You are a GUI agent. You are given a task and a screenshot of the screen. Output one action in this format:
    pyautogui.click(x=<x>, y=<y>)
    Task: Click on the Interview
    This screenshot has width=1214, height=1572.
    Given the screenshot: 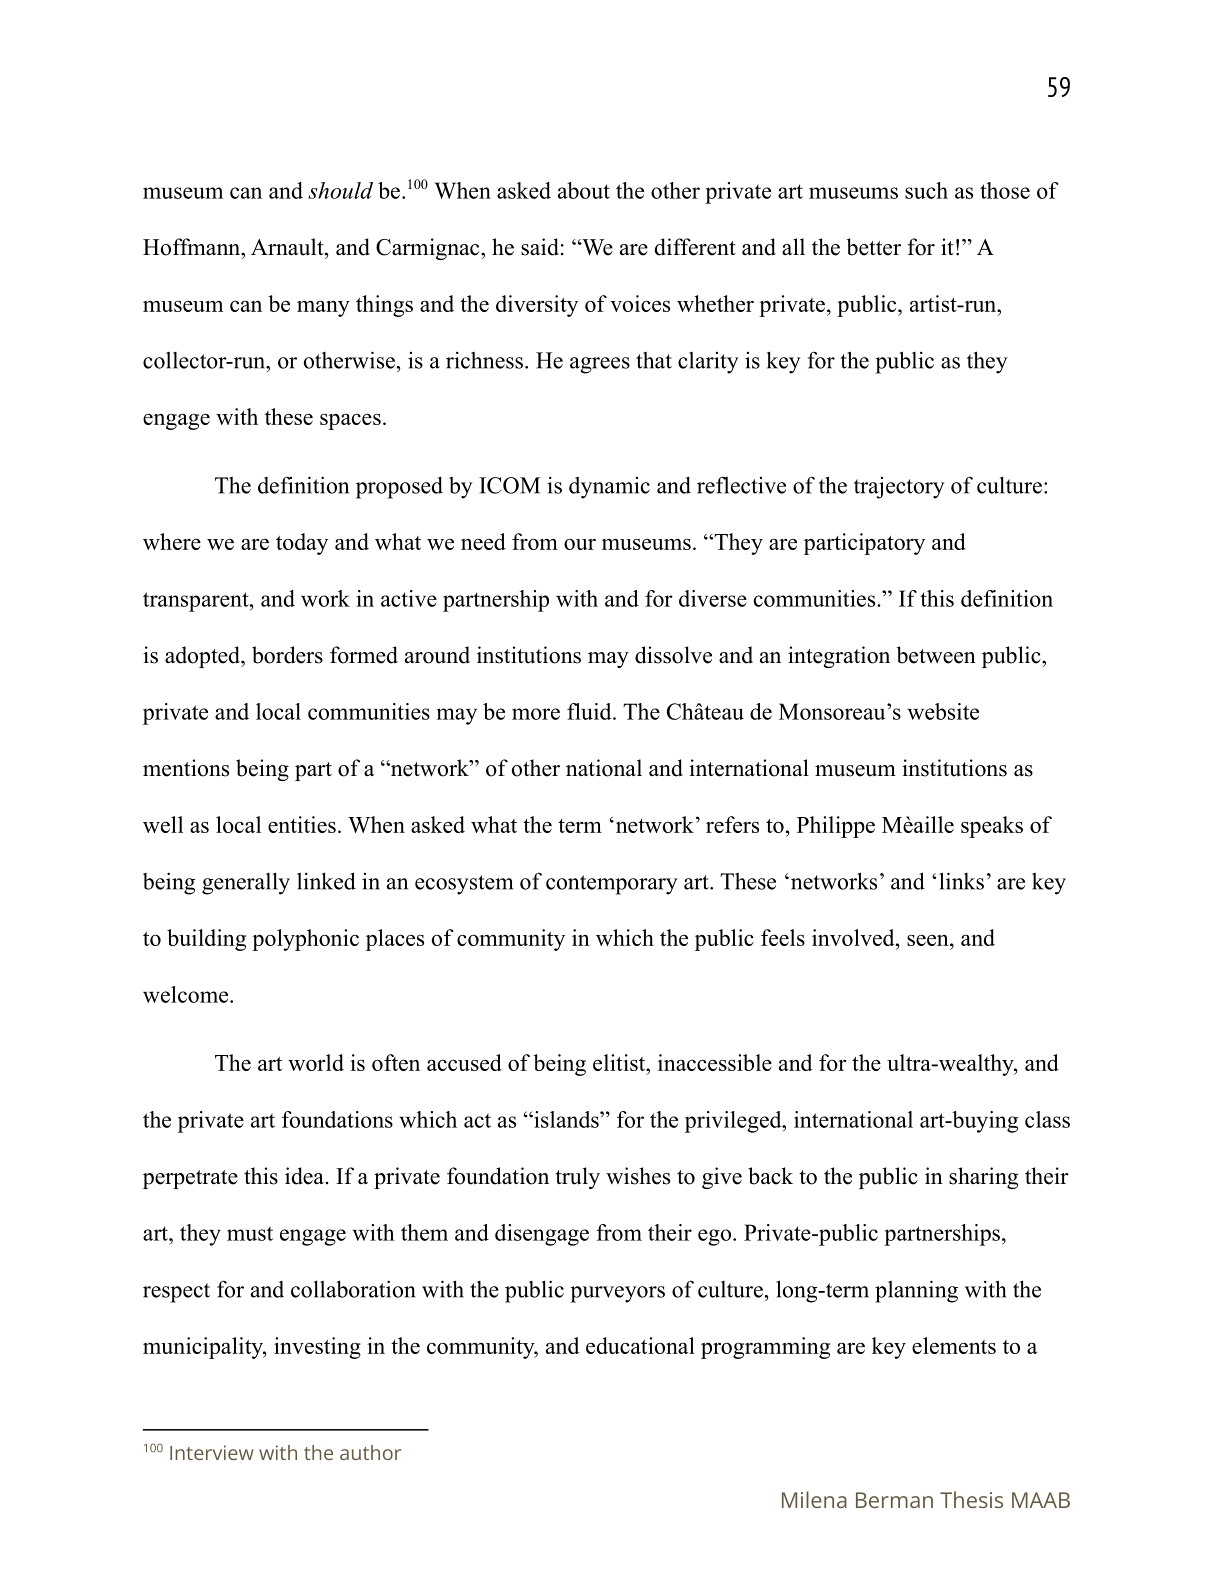 What is the action you would take?
    pyautogui.click(x=212, y=1452)
